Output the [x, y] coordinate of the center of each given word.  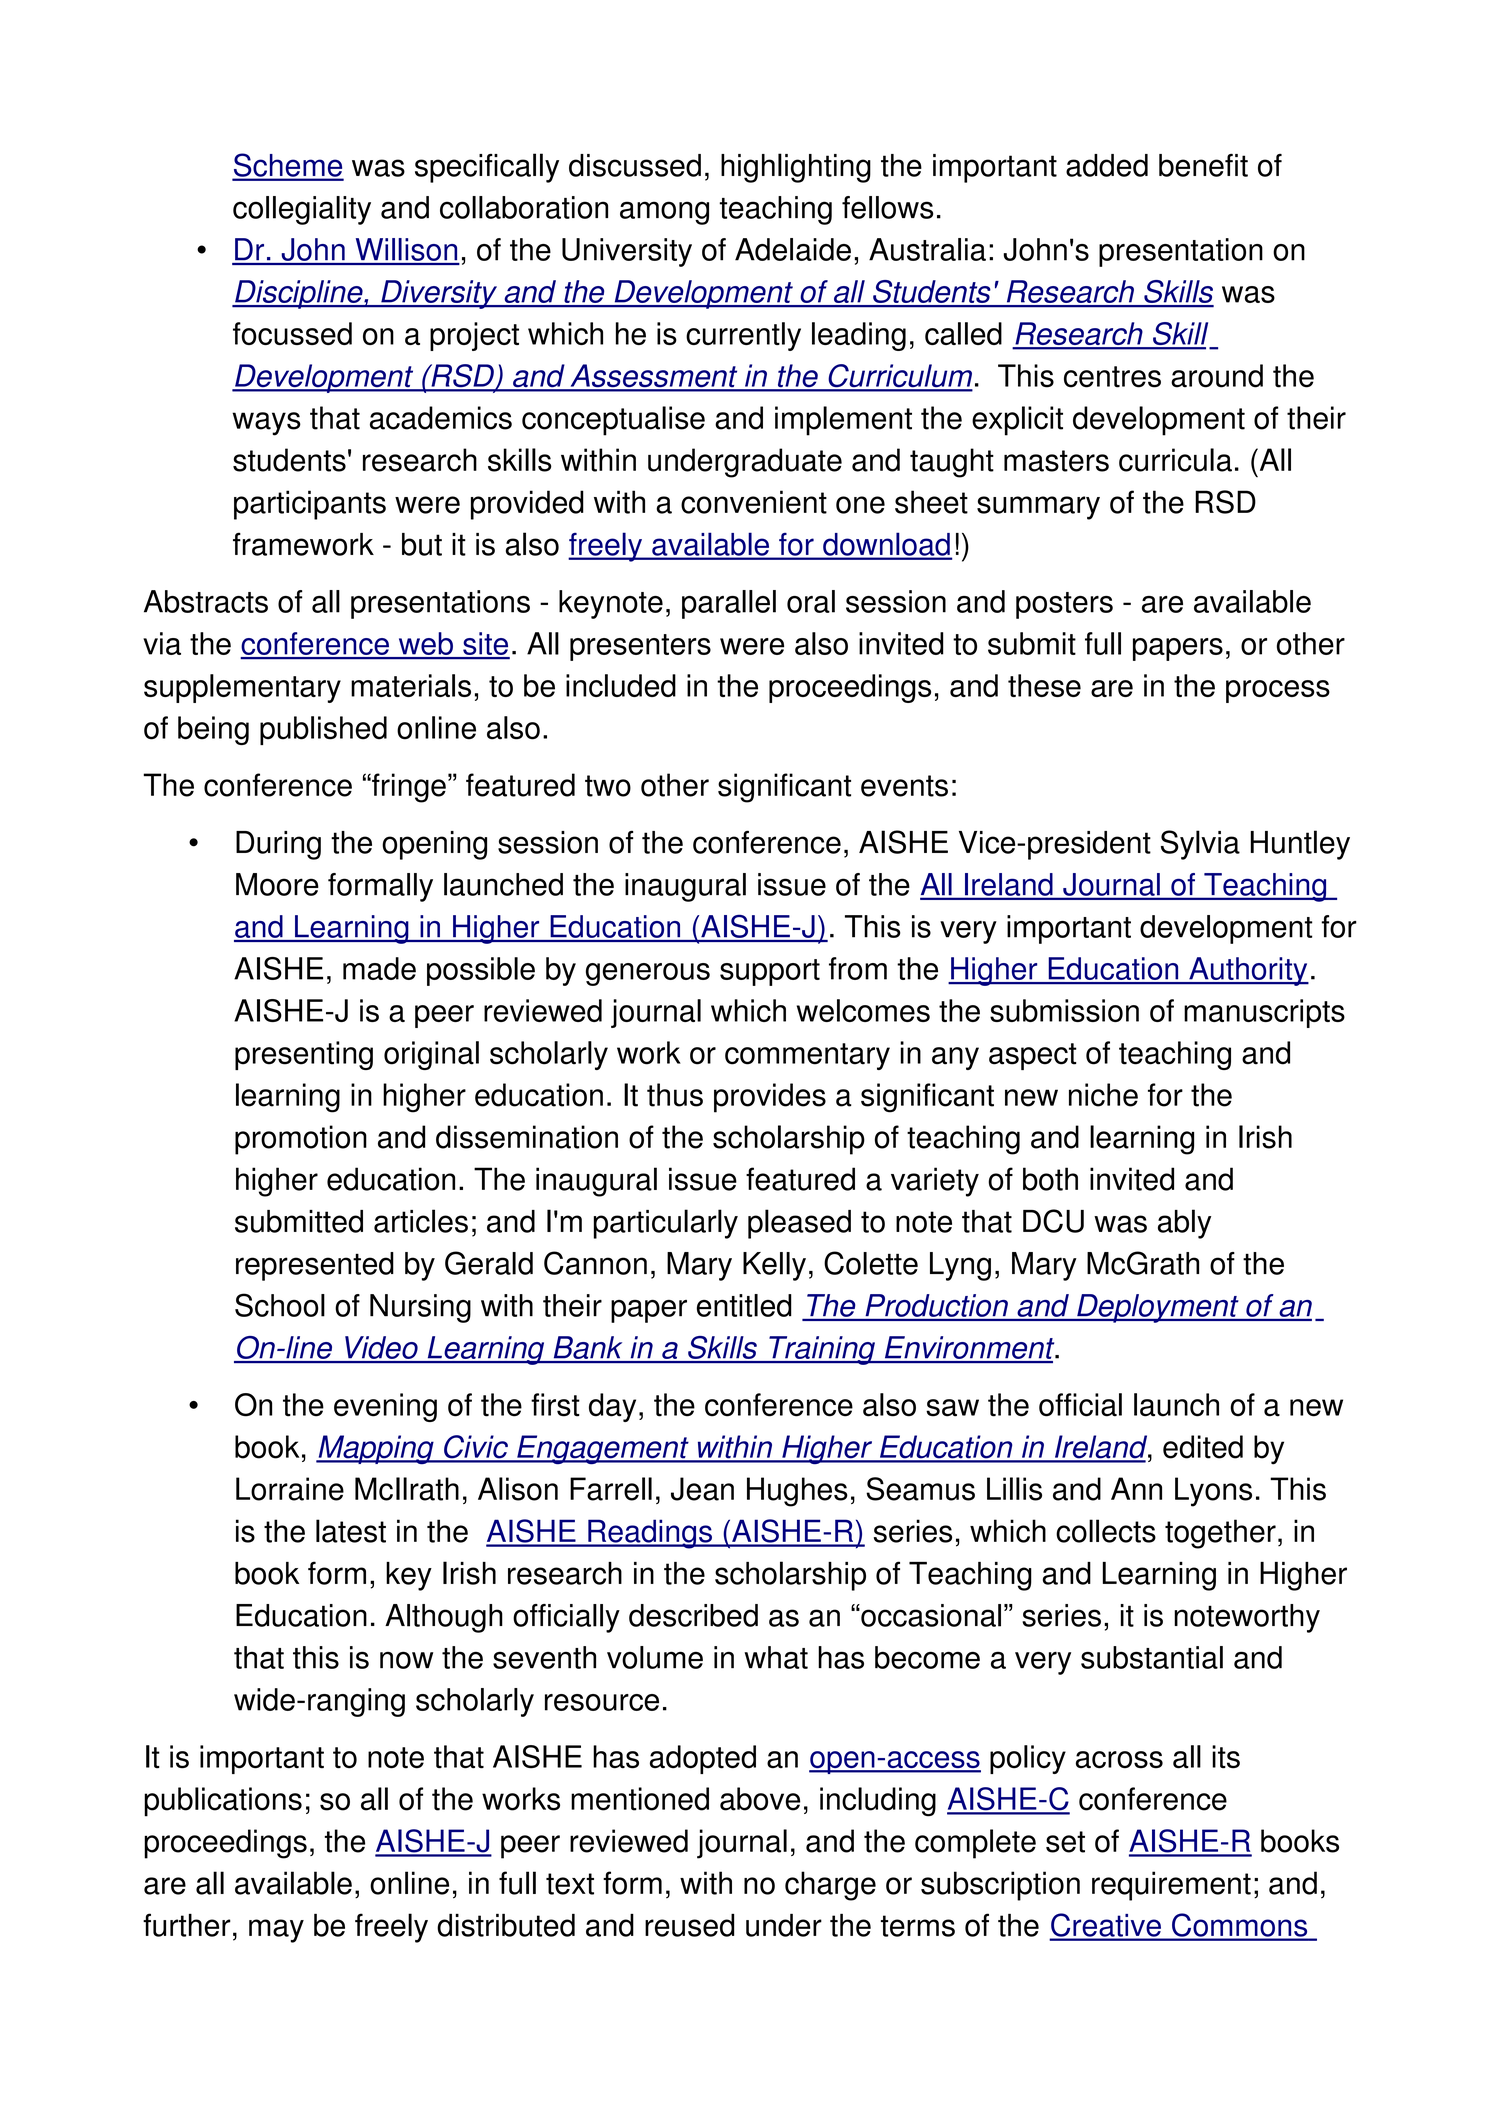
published [323, 730]
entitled [744, 1305]
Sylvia [1200, 845]
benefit [1203, 165]
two [608, 786]
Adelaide [793, 249]
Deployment [1158, 1308]
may [276, 1931]
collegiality [302, 210]
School [280, 1305]
